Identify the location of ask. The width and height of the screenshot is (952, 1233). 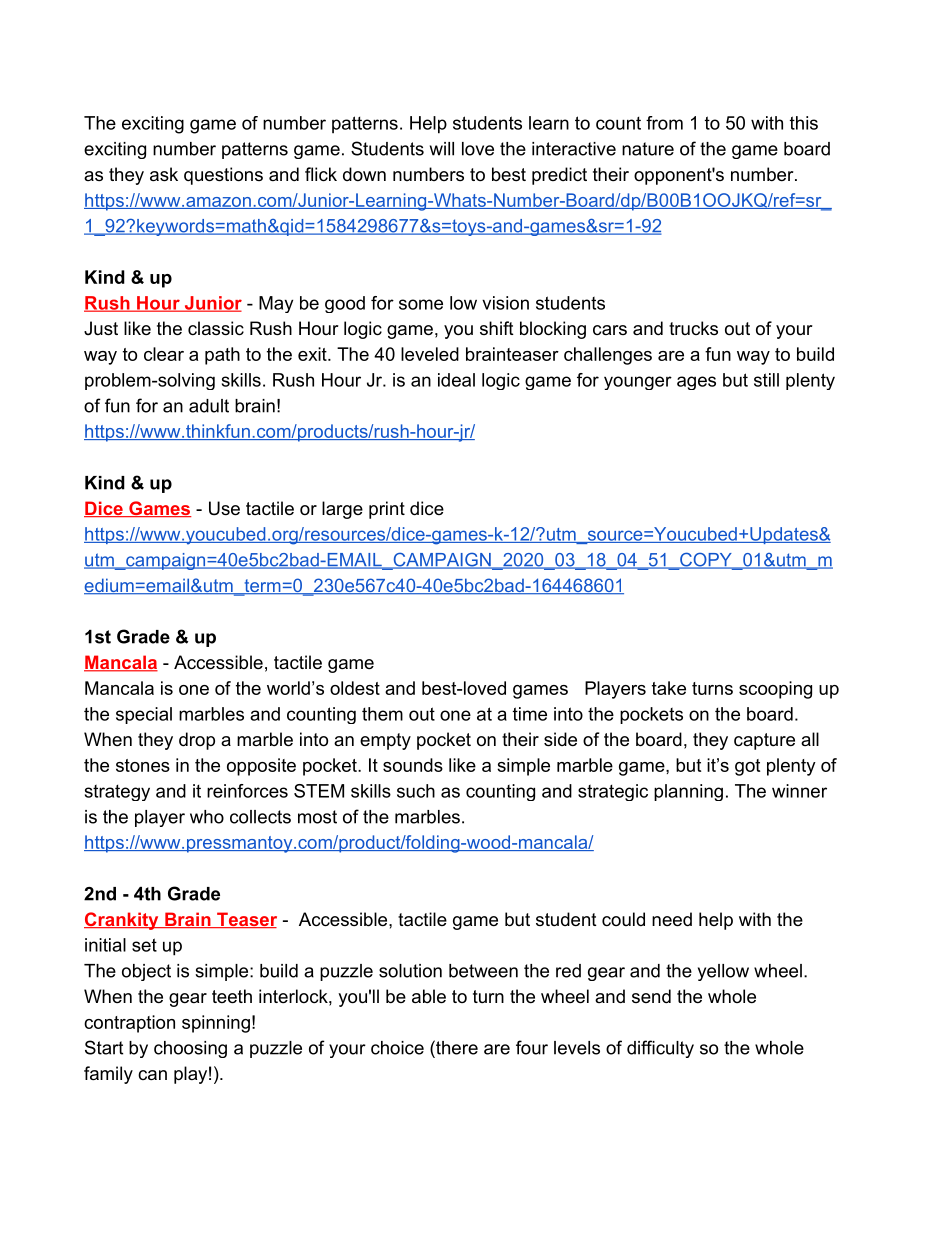
(164, 174).
